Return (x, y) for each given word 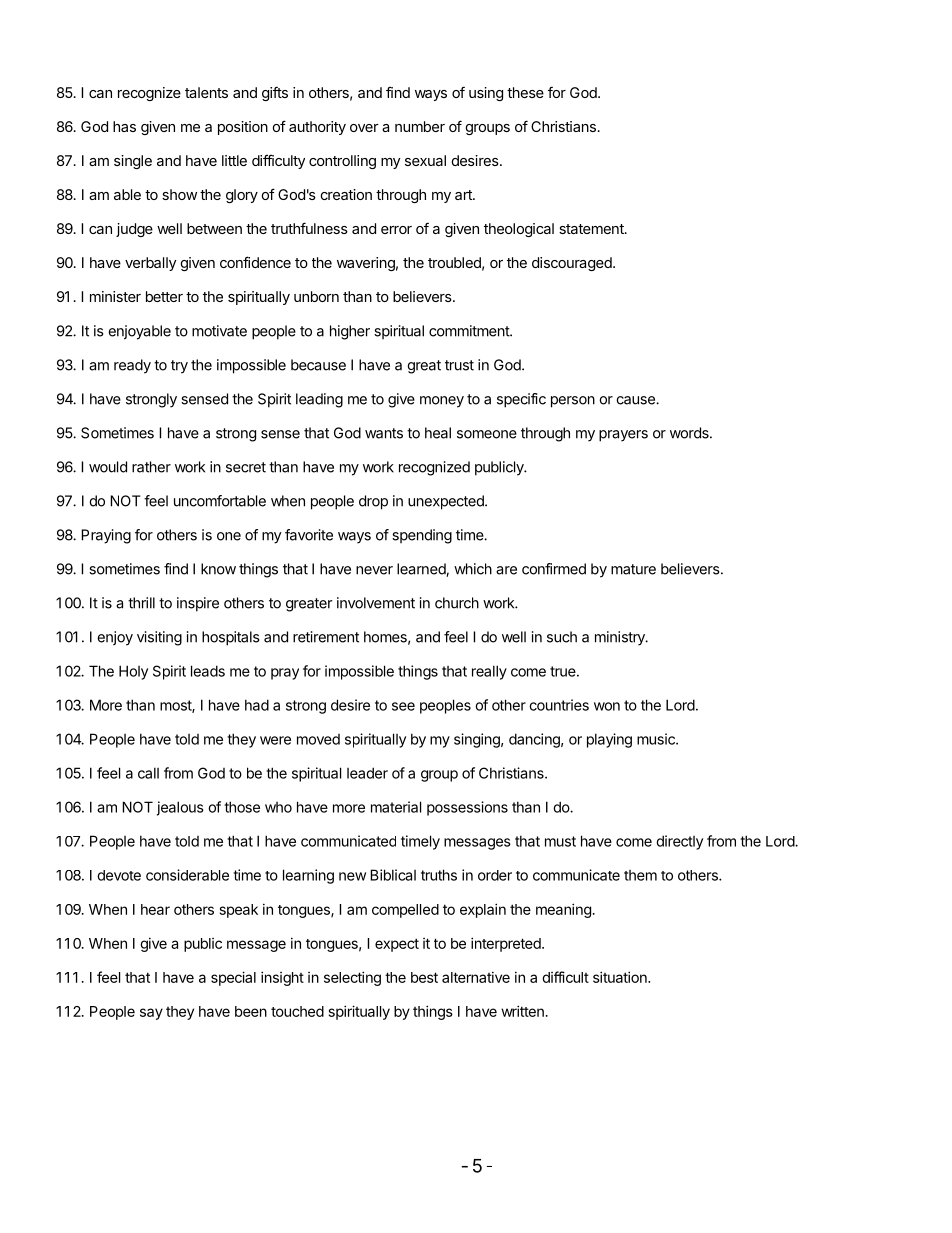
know (218, 569)
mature (633, 569)
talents (206, 92)
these (525, 92)
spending (422, 536)
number (420, 126)
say (151, 1014)
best (424, 977)
